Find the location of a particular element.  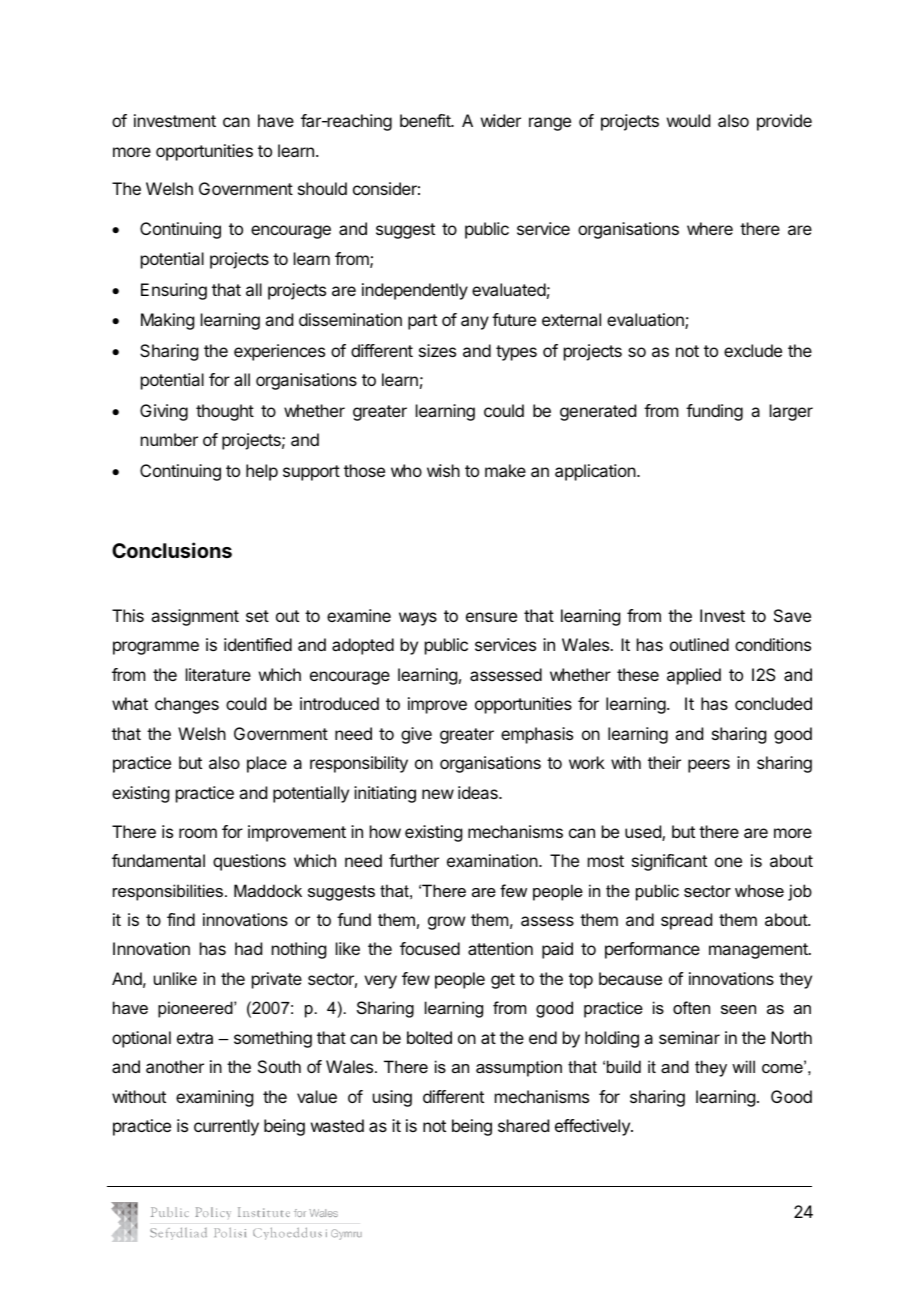

will is located at coordinates (743, 1066).
